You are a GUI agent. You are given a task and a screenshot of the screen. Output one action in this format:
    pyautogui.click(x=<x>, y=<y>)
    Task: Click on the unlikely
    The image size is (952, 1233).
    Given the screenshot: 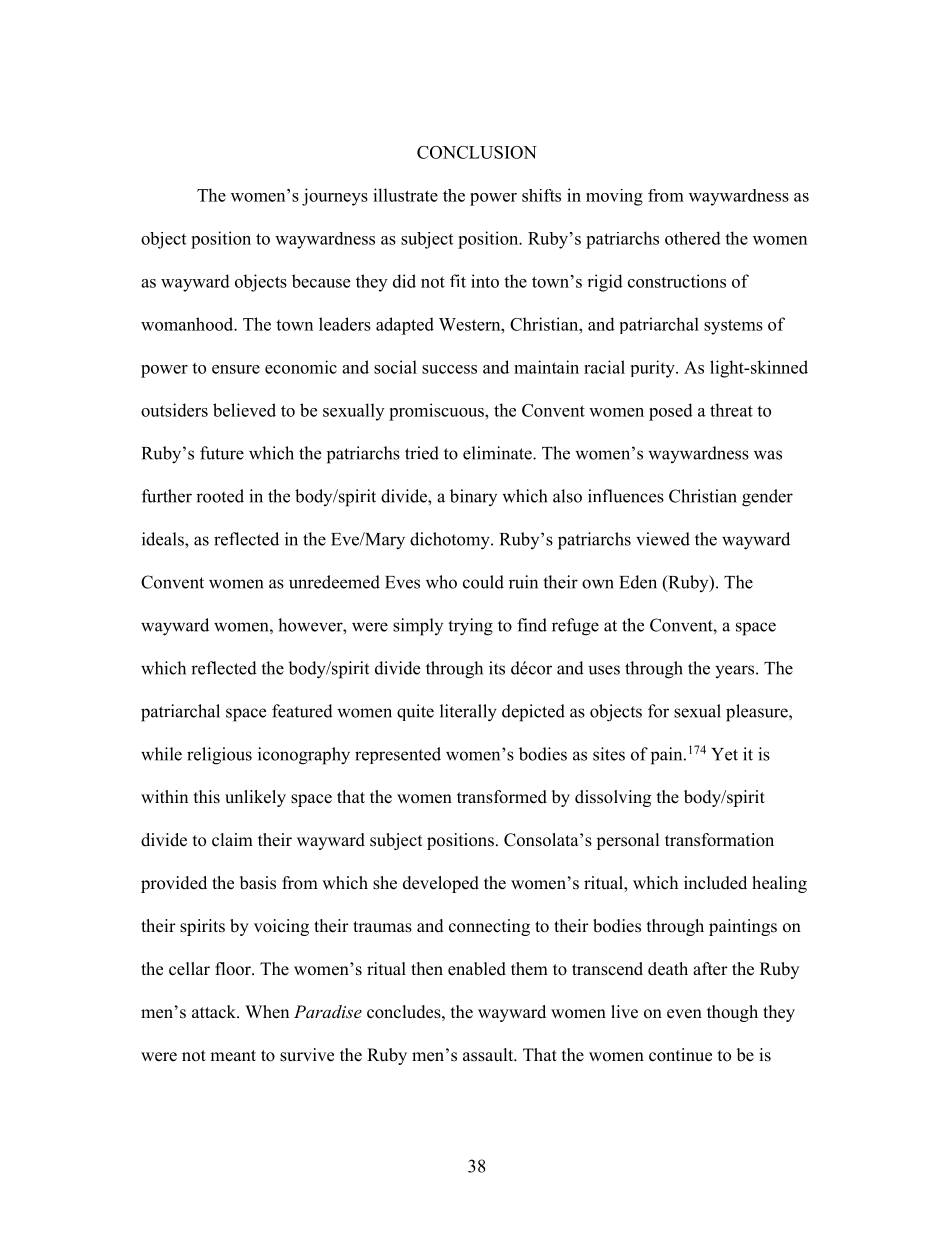 What is the action you would take?
    pyautogui.click(x=255, y=798)
